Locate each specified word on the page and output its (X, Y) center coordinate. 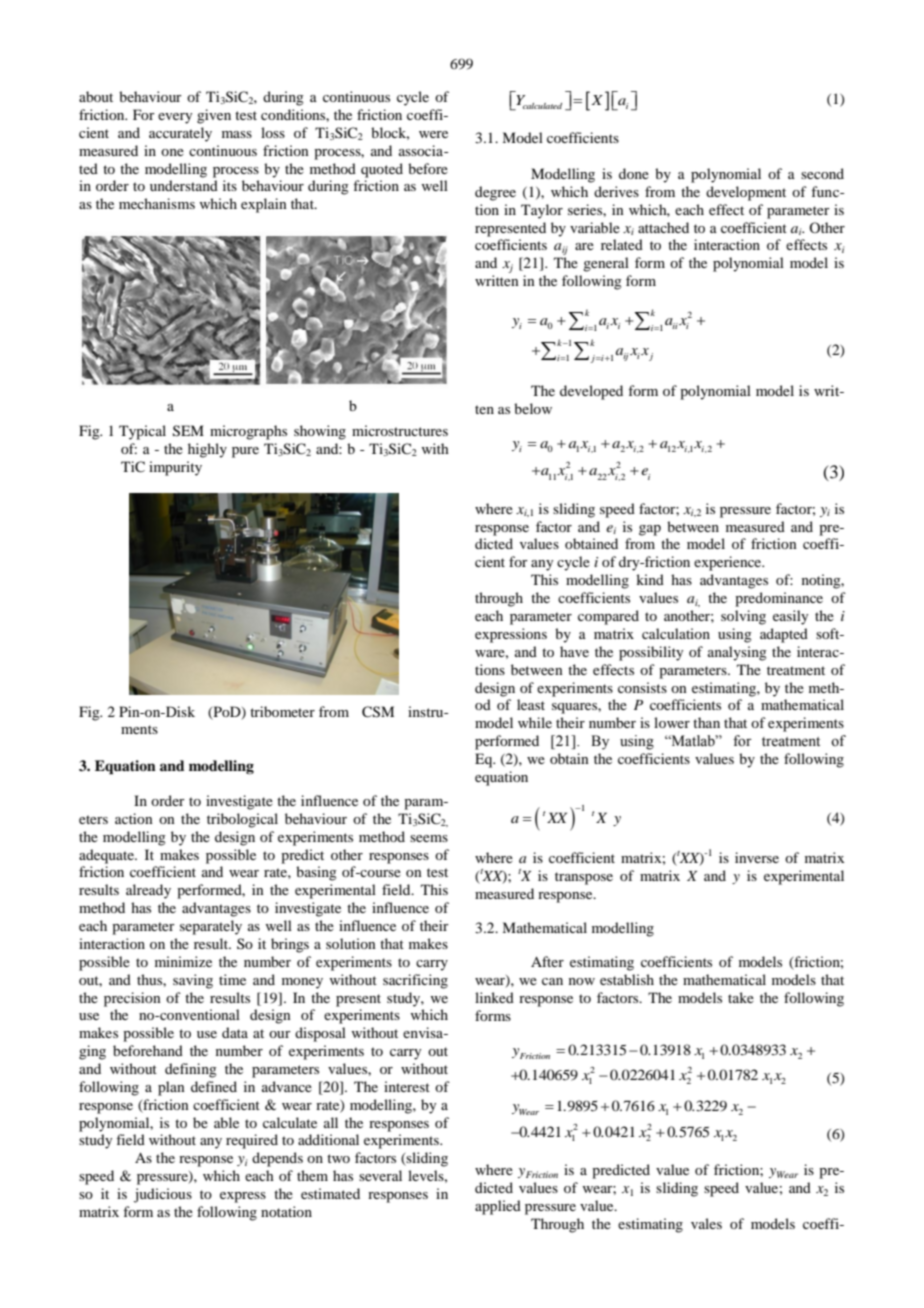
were (433, 134)
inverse (757, 857)
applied (498, 1207)
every (175, 118)
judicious (163, 1195)
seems (429, 838)
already (148, 891)
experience (729, 563)
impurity (175, 468)
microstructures (400, 430)
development (746, 193)
